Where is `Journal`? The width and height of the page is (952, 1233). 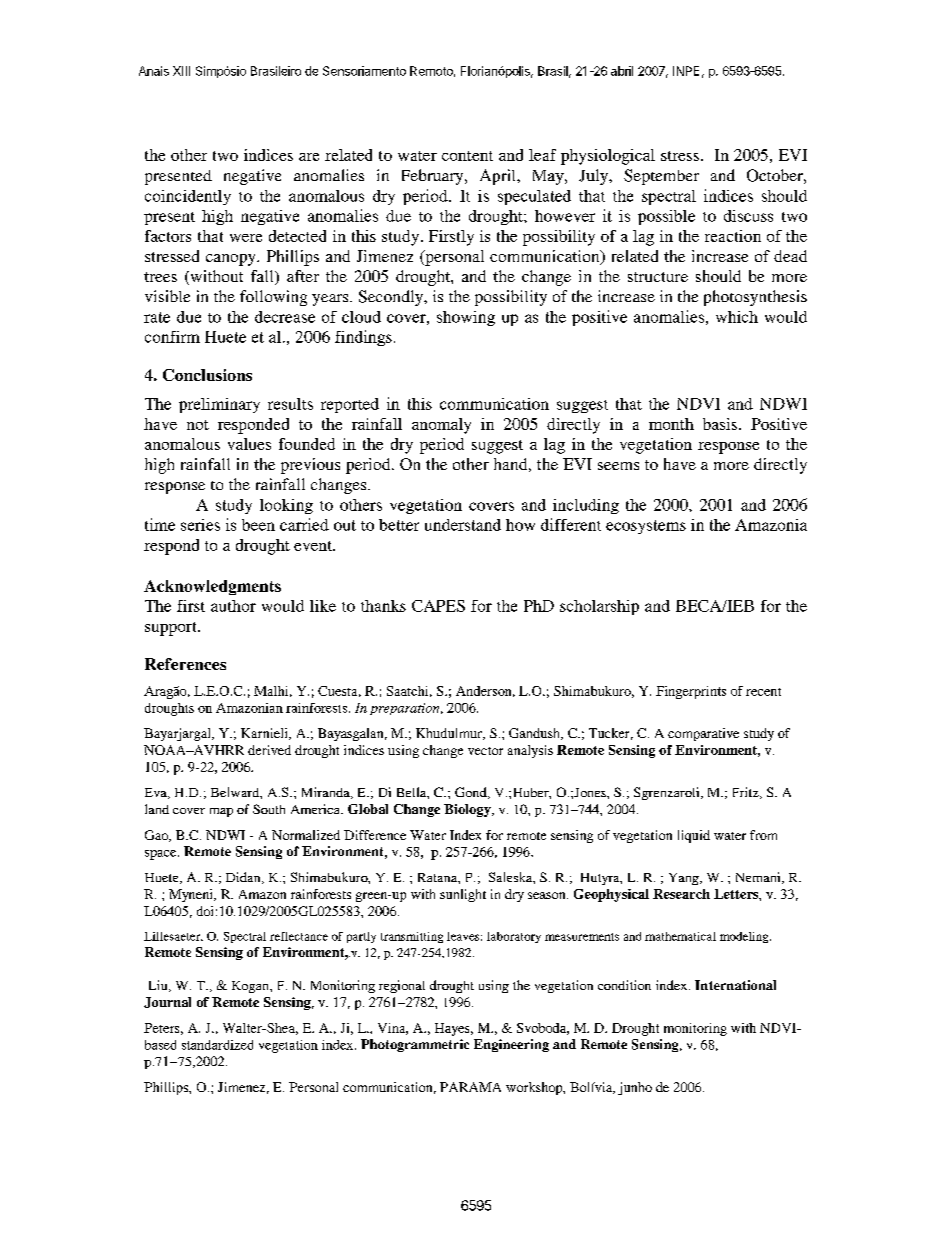 Journal is located at coordinates (167, 1002).
